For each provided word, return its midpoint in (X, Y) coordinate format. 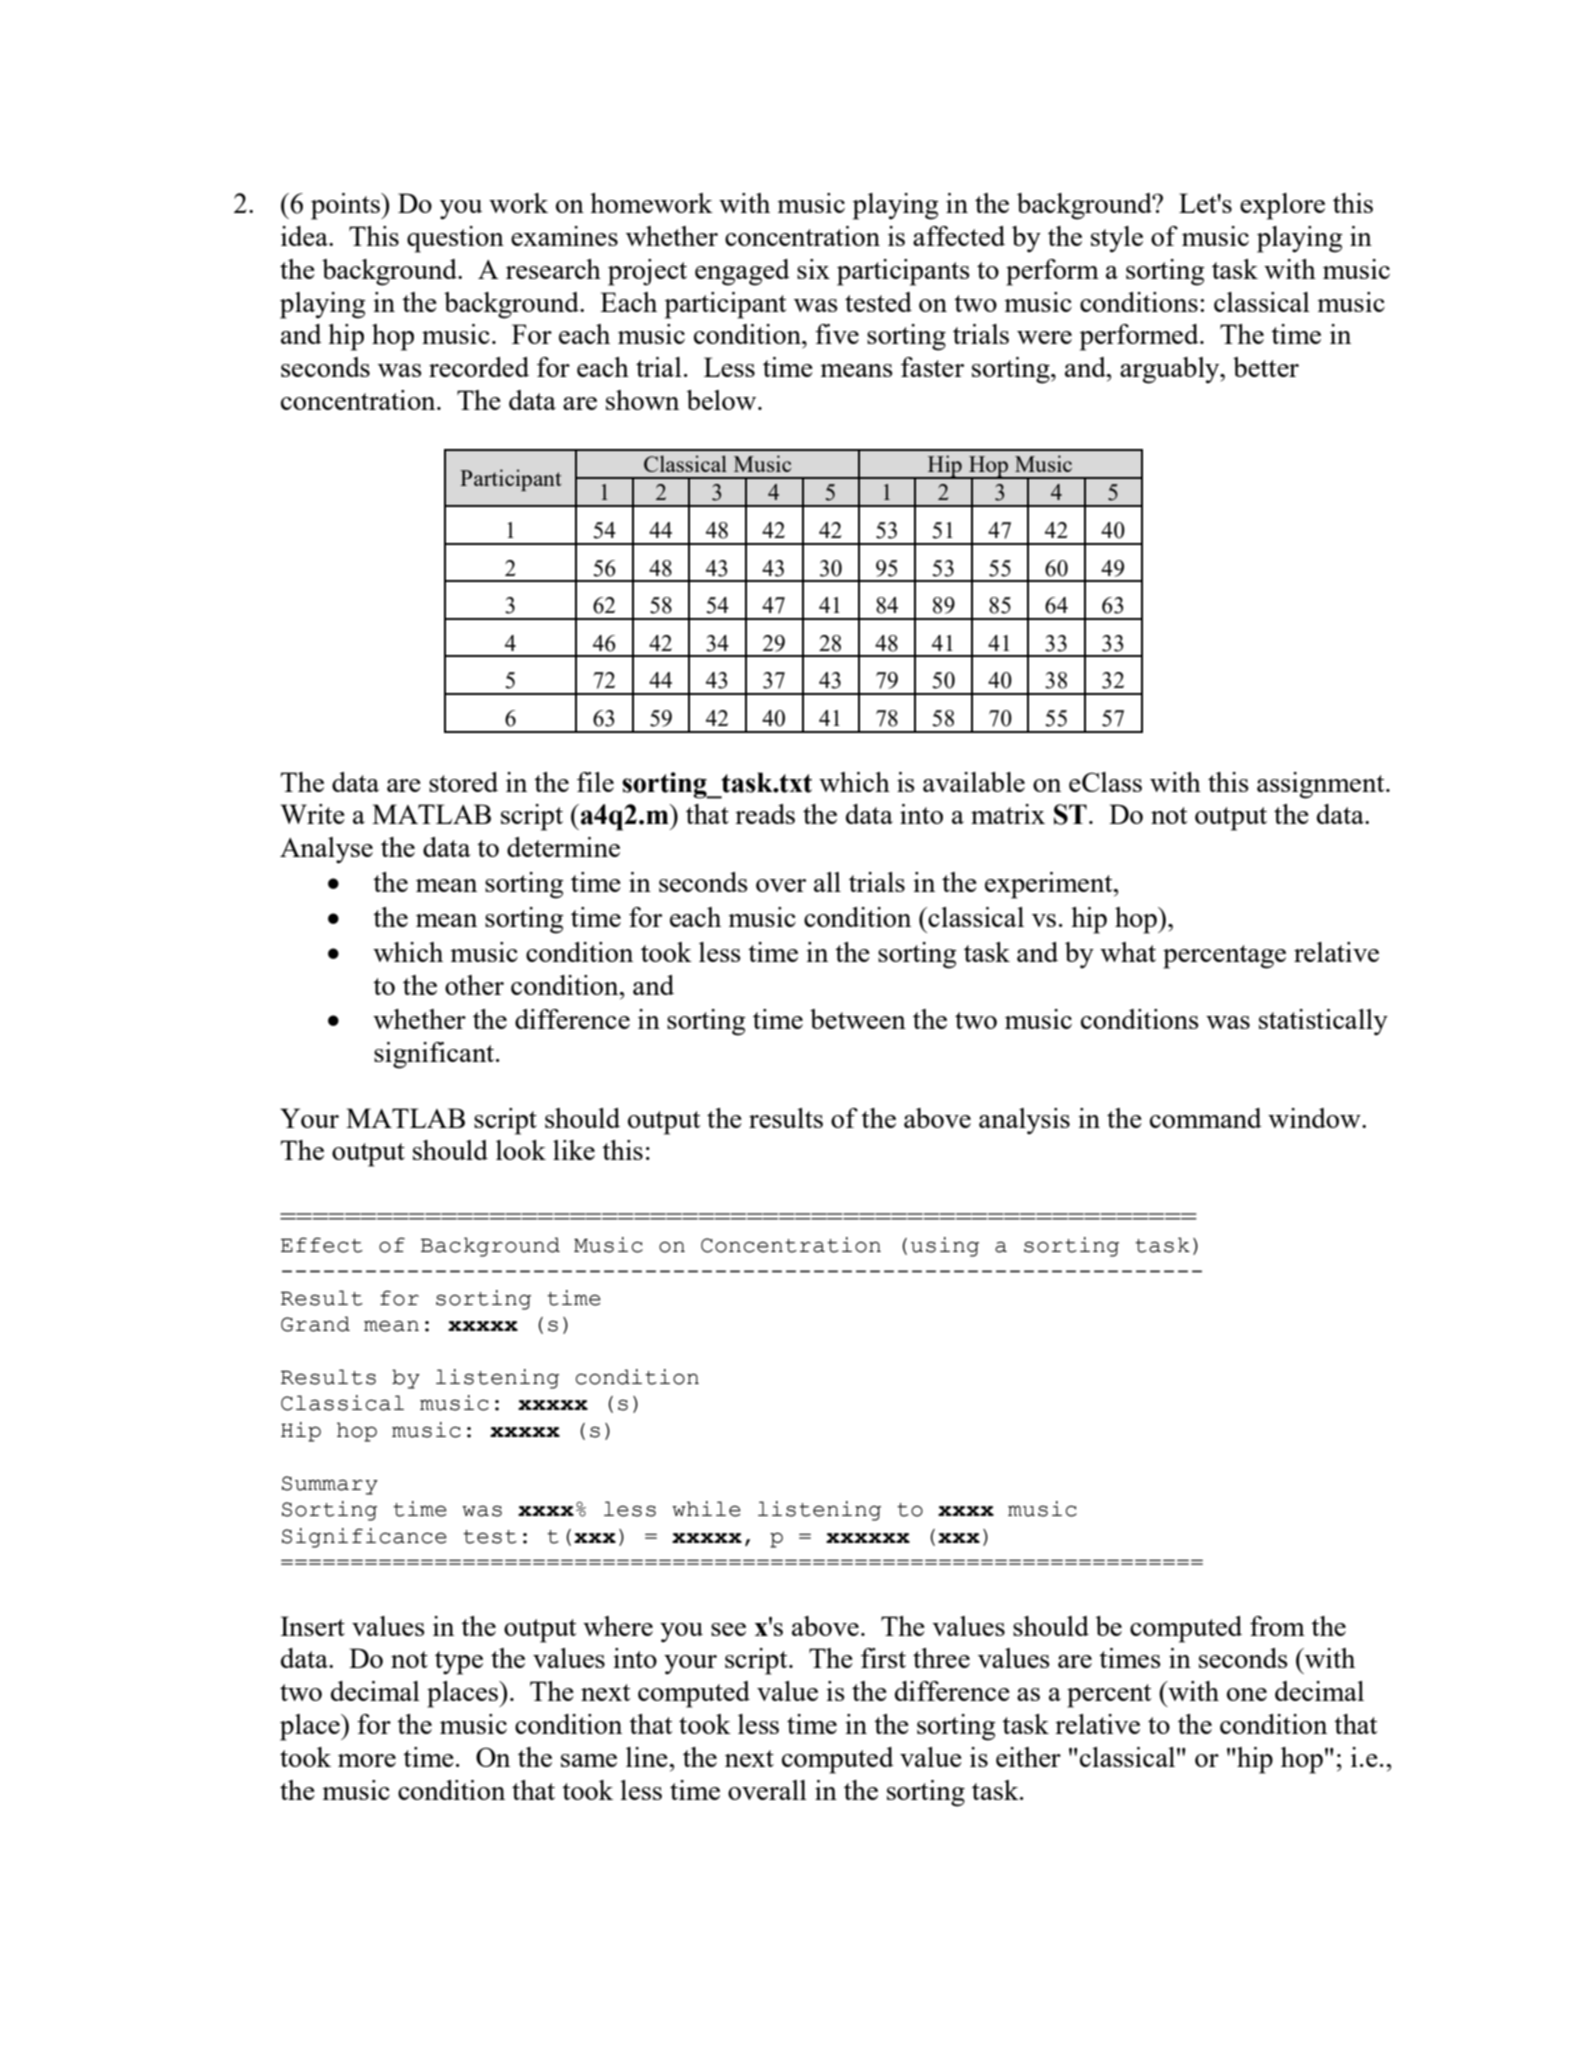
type (459, 1663)
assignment (1322, 785)
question (455, 239)
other (474, 985)
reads (765, 814)
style (1117, 239)
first (883, 1658)
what (1128, 952)
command (1206, 1118)
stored (463, 782)
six (813, 269)
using (945, 1247)
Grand (315, 1324)
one (1247, 1694)
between (858, 1019)
